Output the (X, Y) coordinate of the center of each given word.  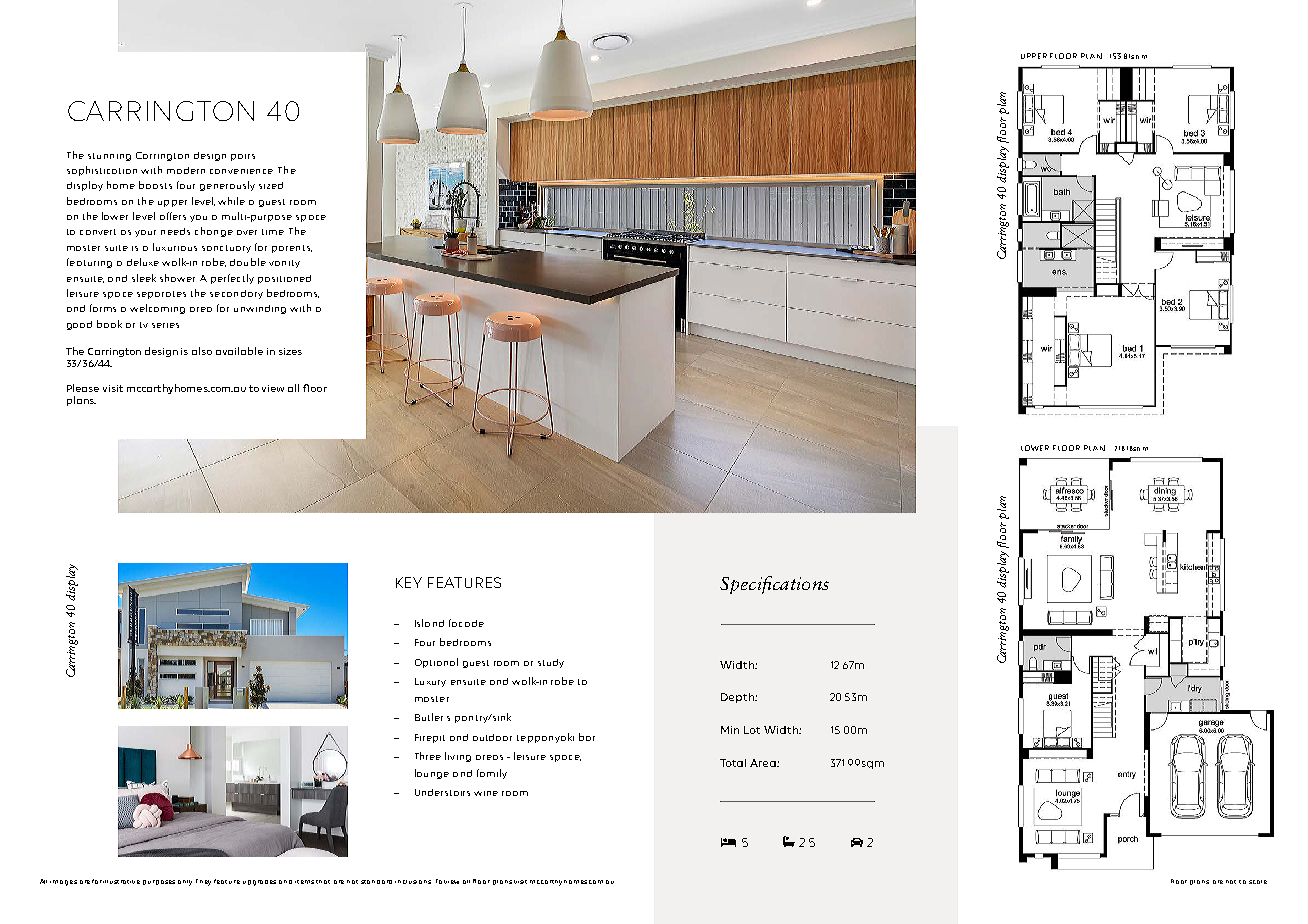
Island (429, 623)
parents (292, 249)
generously (227, 186)
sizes (290, 351)
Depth (738, 698)
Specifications (774, 585)
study (551, 663)
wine (486, 793)
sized (271, 185)
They (203, 882)
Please (83, 388)
